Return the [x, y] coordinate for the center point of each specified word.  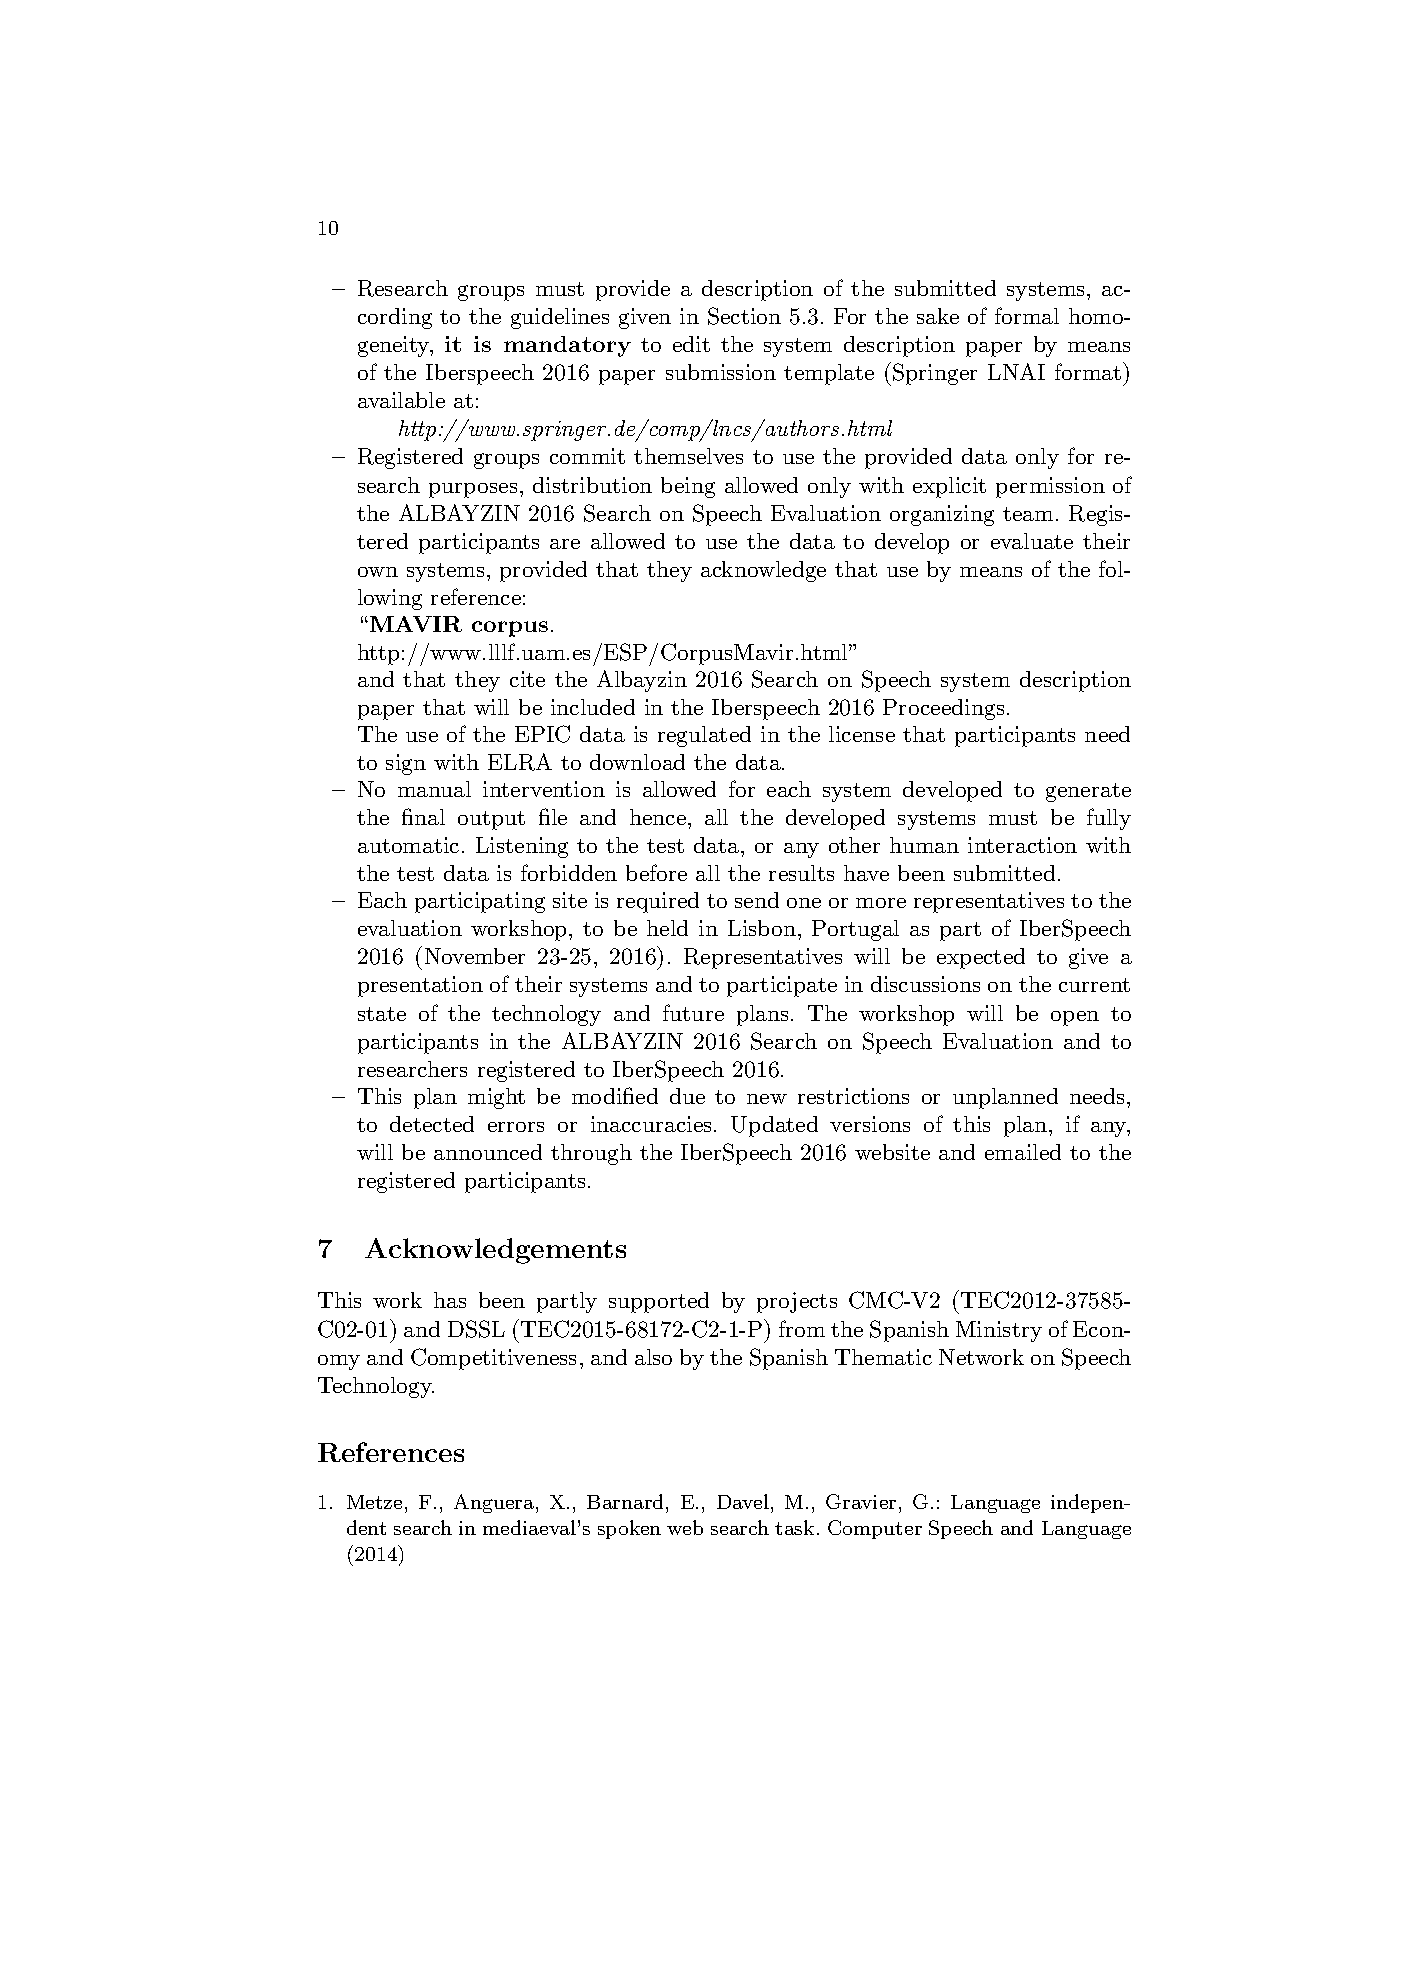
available [401, 400]
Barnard [625, 1501]
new [767, 1099]
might [496, 1098]
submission [721, 372]
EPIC [542, 734]
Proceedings [943, 709]
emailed [1023, 1152]
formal [1027, 315]
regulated [704, 736]
